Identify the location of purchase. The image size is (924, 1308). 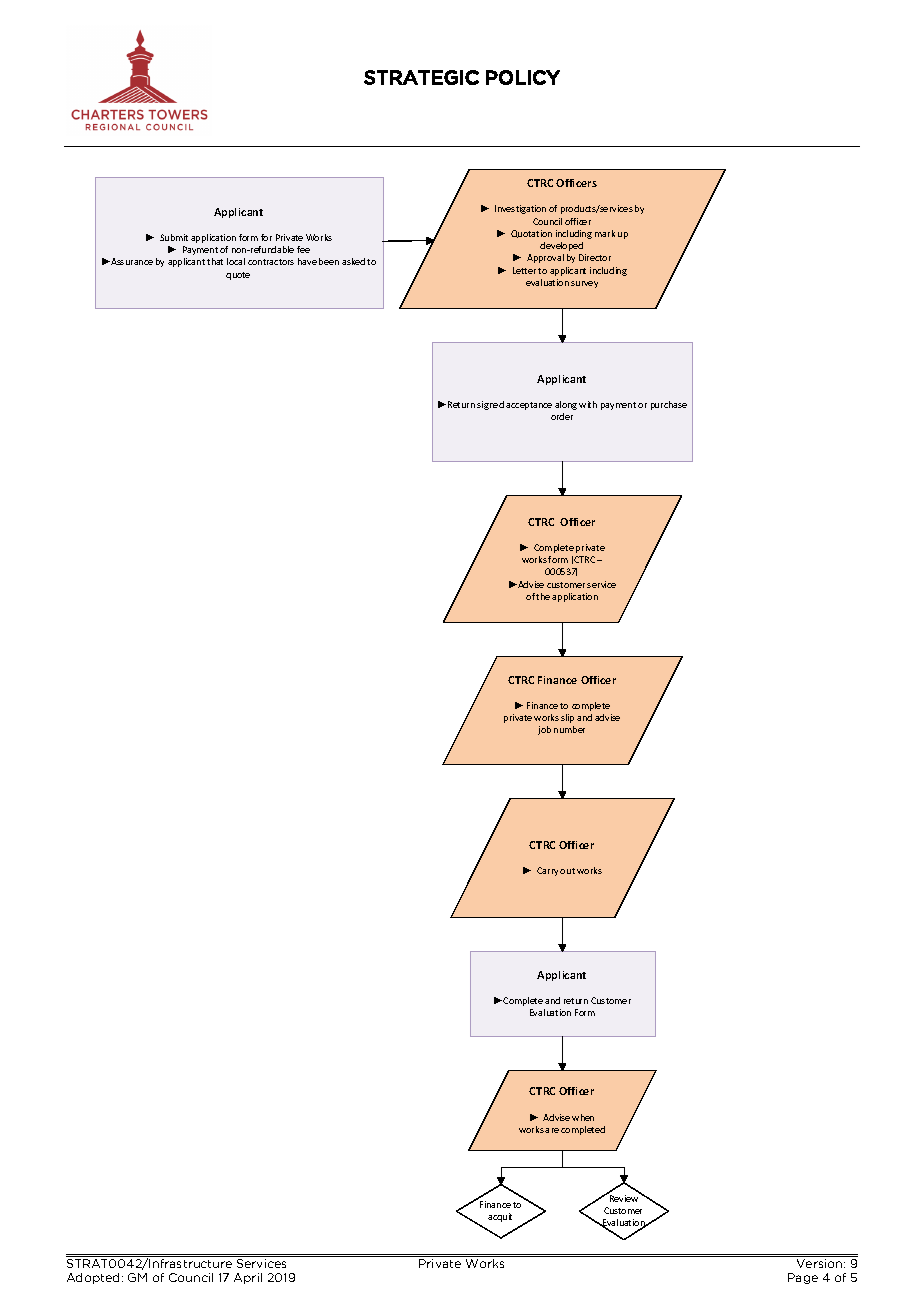
(669, 405).
